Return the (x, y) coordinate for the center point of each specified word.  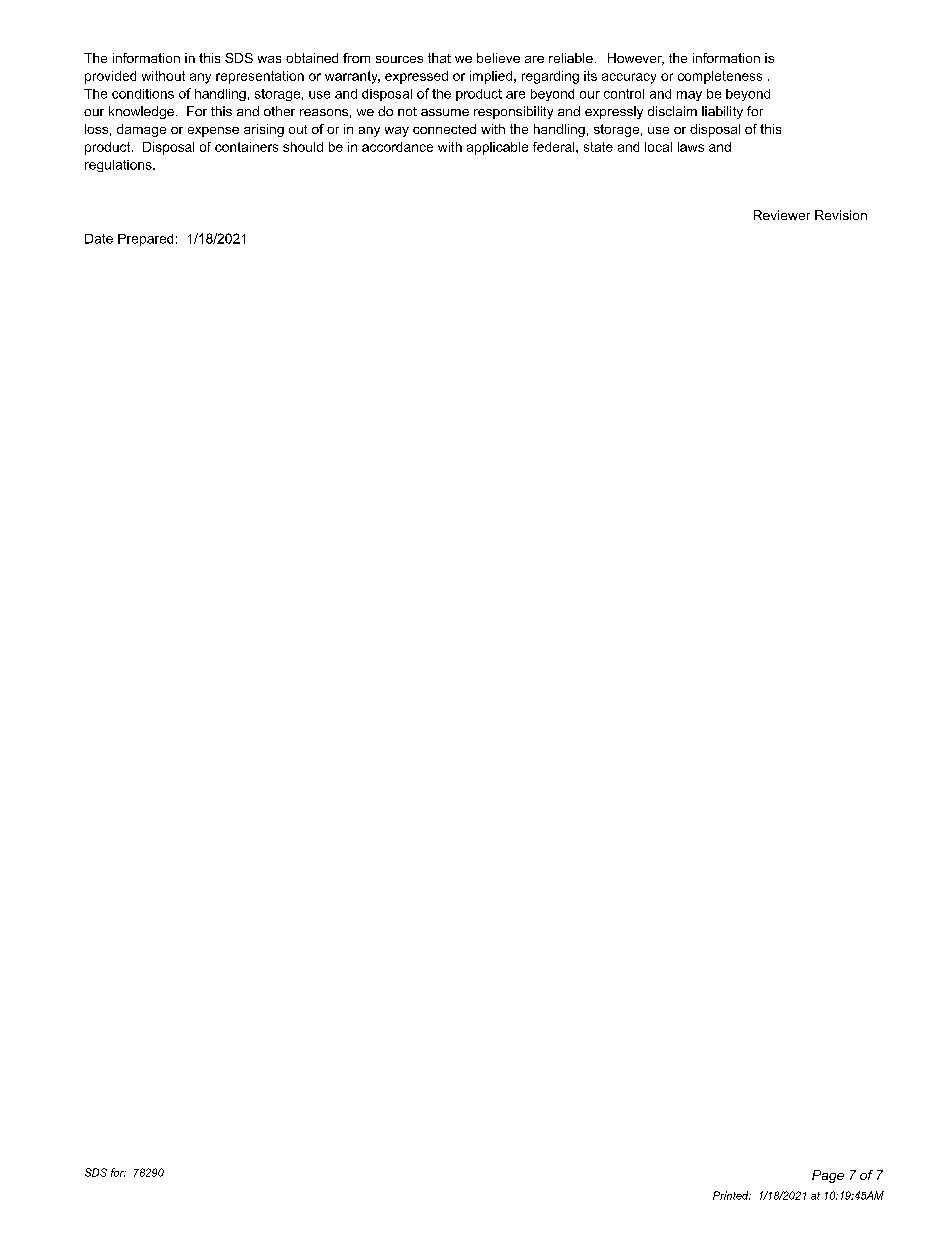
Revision (841, 215)
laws (691, 147)
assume (445, 112)
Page (828, 1176)
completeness (720, 77)
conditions (143, 94)
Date (99, 239)
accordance (397, 147)
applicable (497, 148)
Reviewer (782, 215)
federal (555, 147)
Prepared (145, 240)
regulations (119, 166)
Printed (732, 1195)
